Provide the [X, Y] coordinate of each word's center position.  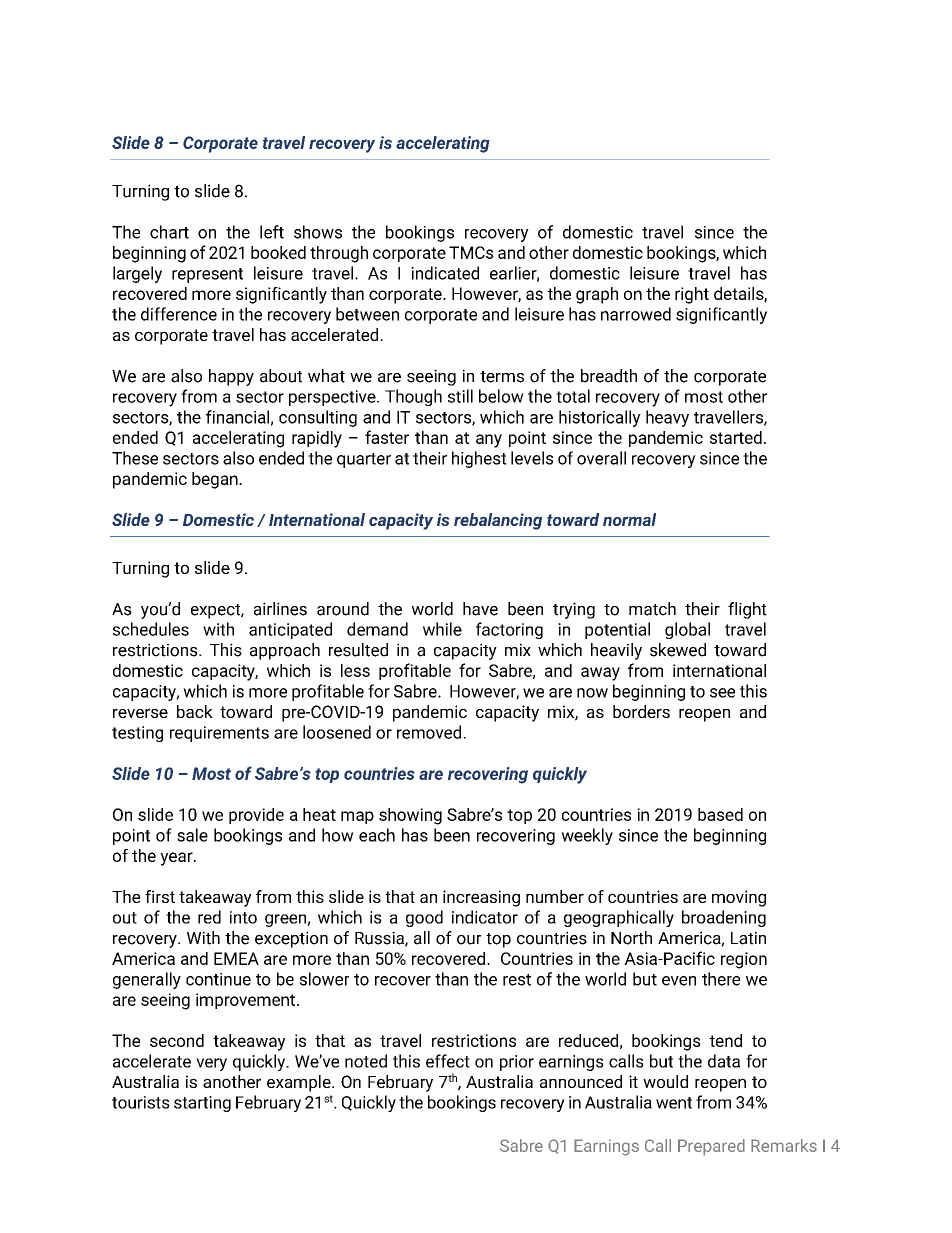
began [216, 480]
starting [202, 1104]
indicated [445, 273]
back [195, 711]
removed [430, 732]
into [243, 917]
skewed [678, 650]
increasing [481, 898]
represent [207, 275]
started [736, 437]
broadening [724, 918]
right [692, 295]
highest [479, 459]
